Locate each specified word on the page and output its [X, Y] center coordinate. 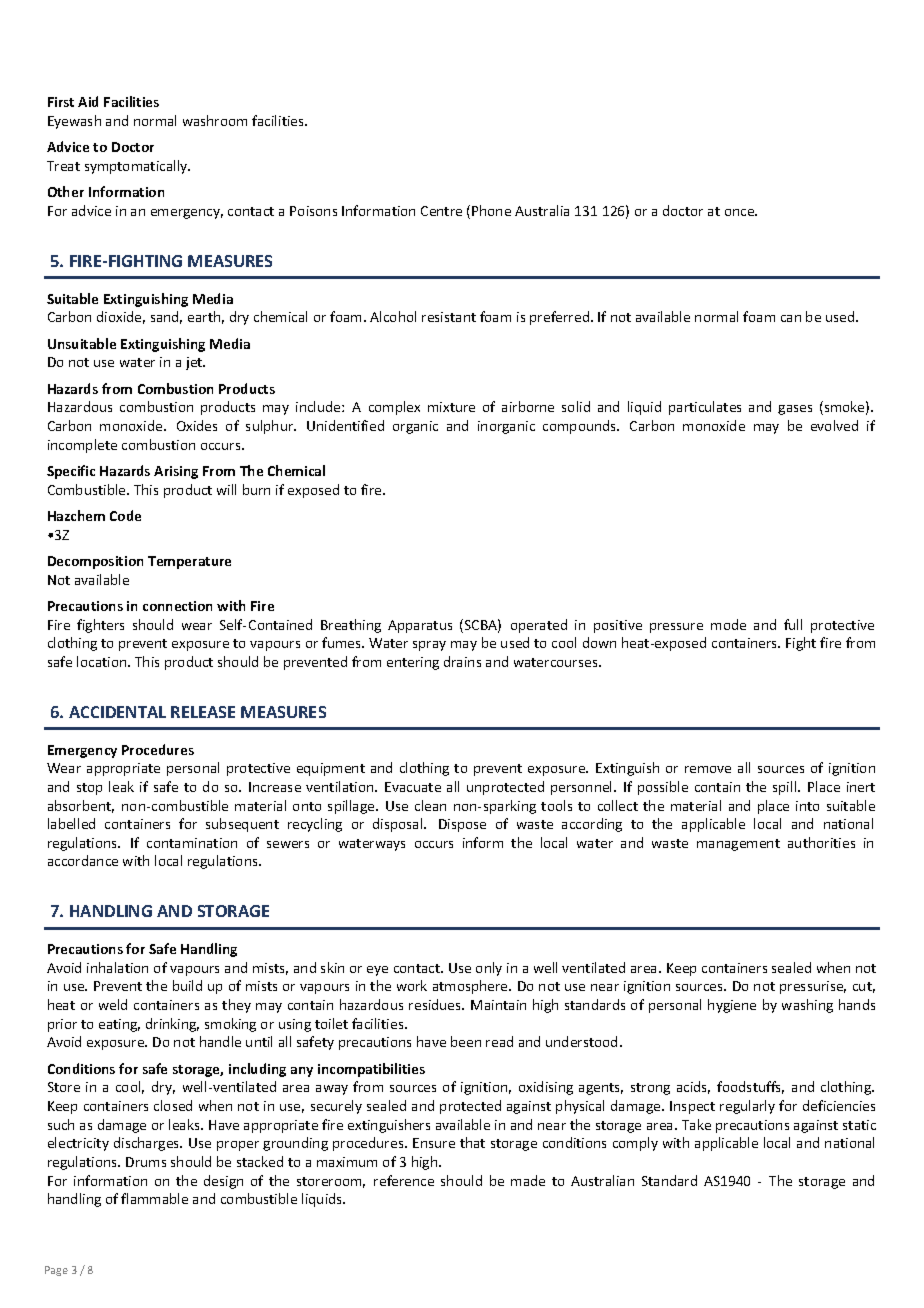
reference [404, 1180]
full [793, 624]
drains [462, 661]
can [791, 318]
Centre [441, 211]
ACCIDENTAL [117, 712]
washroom [215, 120]
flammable [154, 1198]
